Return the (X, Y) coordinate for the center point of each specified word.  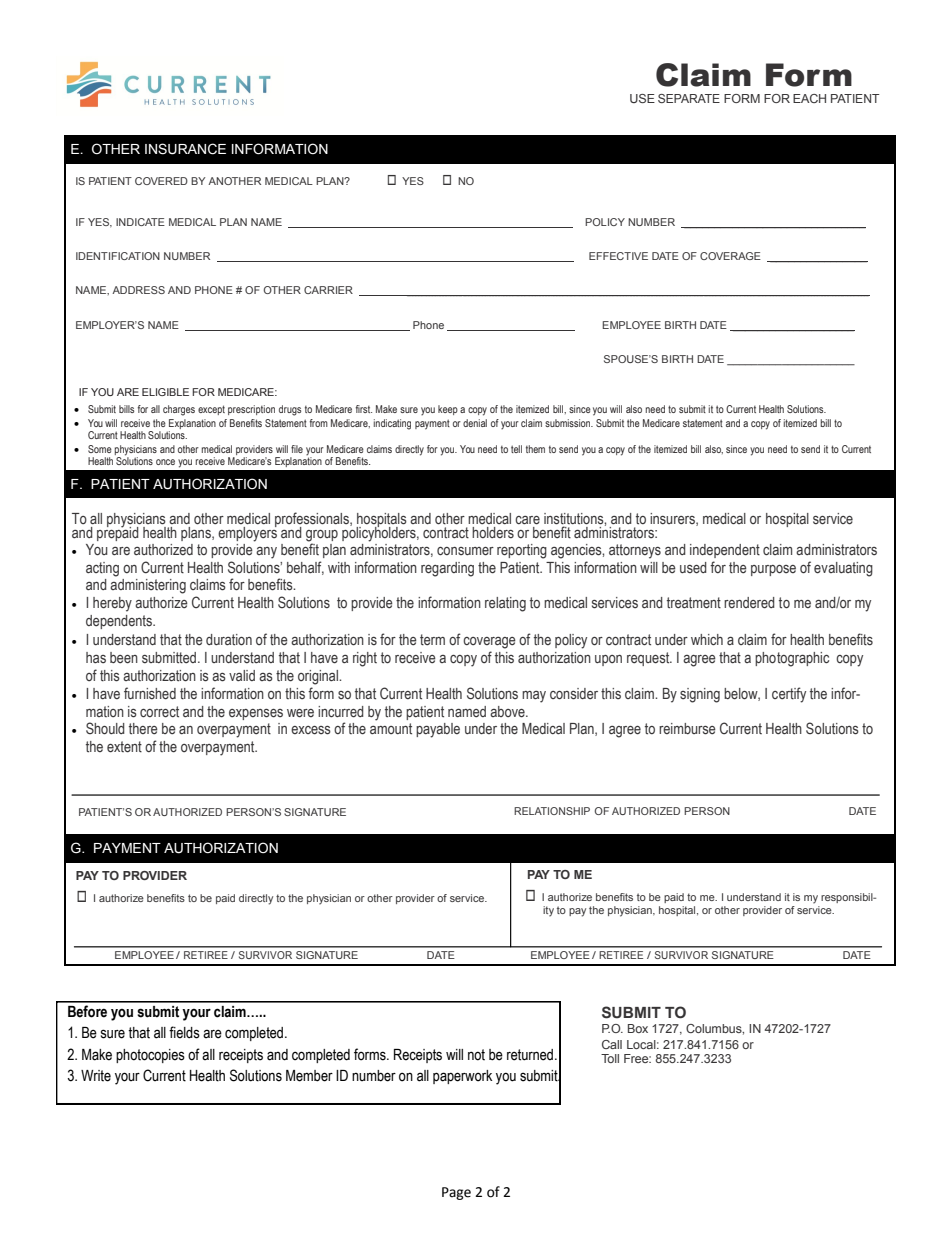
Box (638, 1028)
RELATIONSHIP (552, 811)
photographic (792, 659)
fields (184, 1032)
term (432, 639)
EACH (809, 98)
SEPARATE (689, 98)
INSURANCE (185, 149)
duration (229, 640)
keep (448, 410)
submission (569, 423)
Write (96, 1076)
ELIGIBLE (165, 392)
